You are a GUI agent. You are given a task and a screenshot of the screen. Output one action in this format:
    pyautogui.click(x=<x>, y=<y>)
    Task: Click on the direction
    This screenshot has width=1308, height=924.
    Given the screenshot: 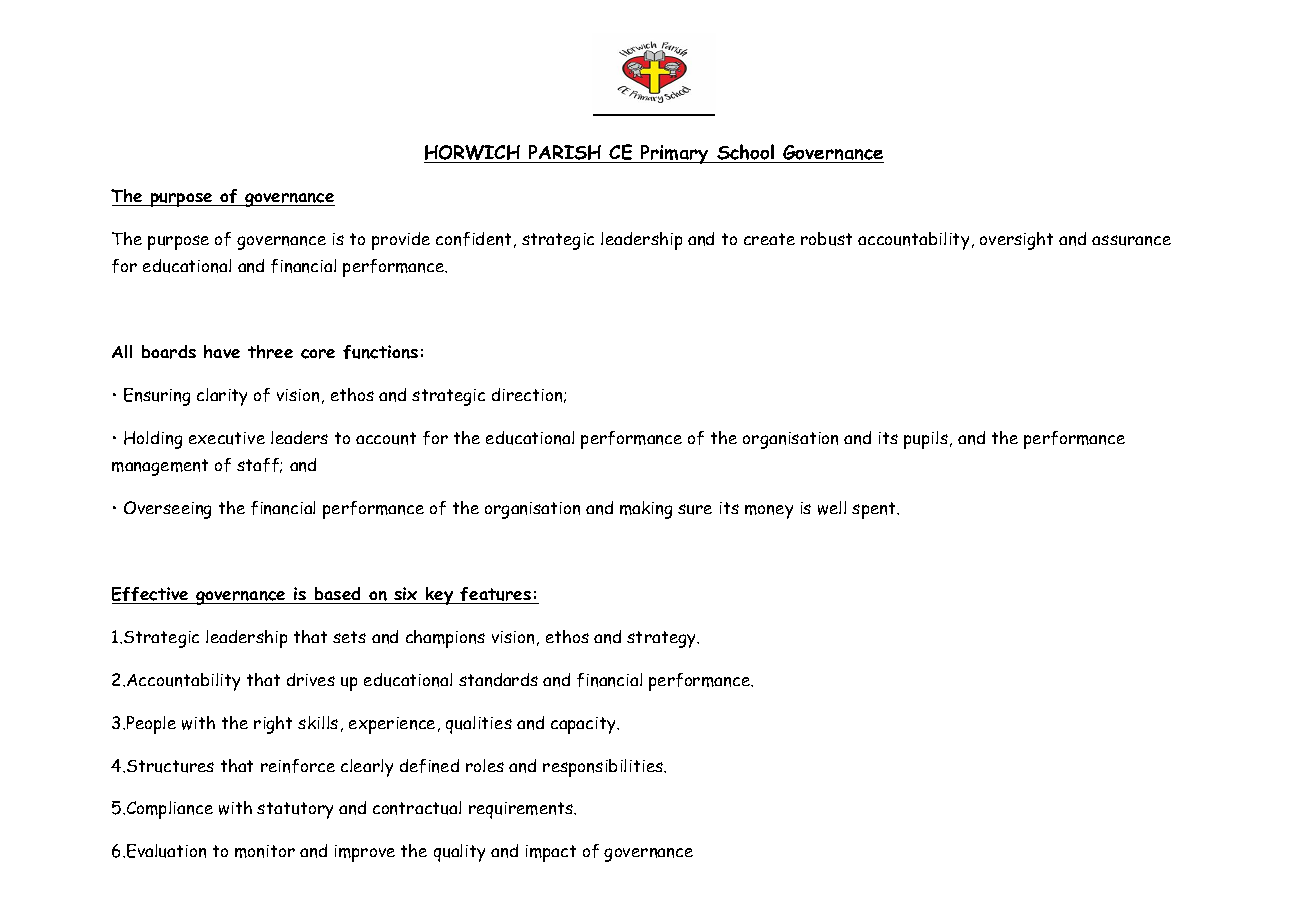 What is the action you would take?
    pyautogui.click(x=528, y=395)
